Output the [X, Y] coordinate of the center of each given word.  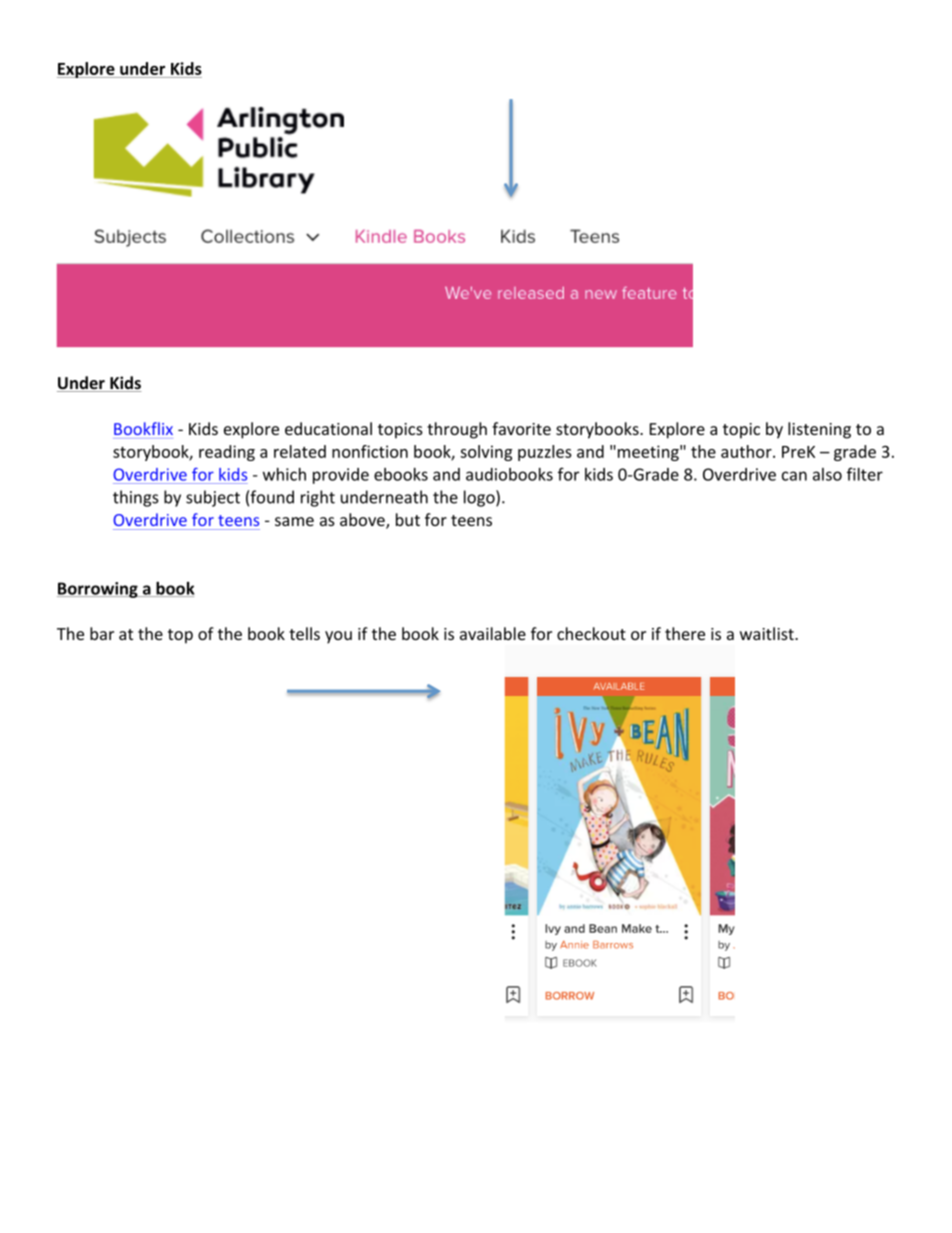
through [457, 430]
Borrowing [98, 590]
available [493, 633]
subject [213, 498]
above [363, 521]
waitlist [768, 633]
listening [819, 430]
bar [102, 633]
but [408, 519]
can [794, 476]
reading [227, 453]
